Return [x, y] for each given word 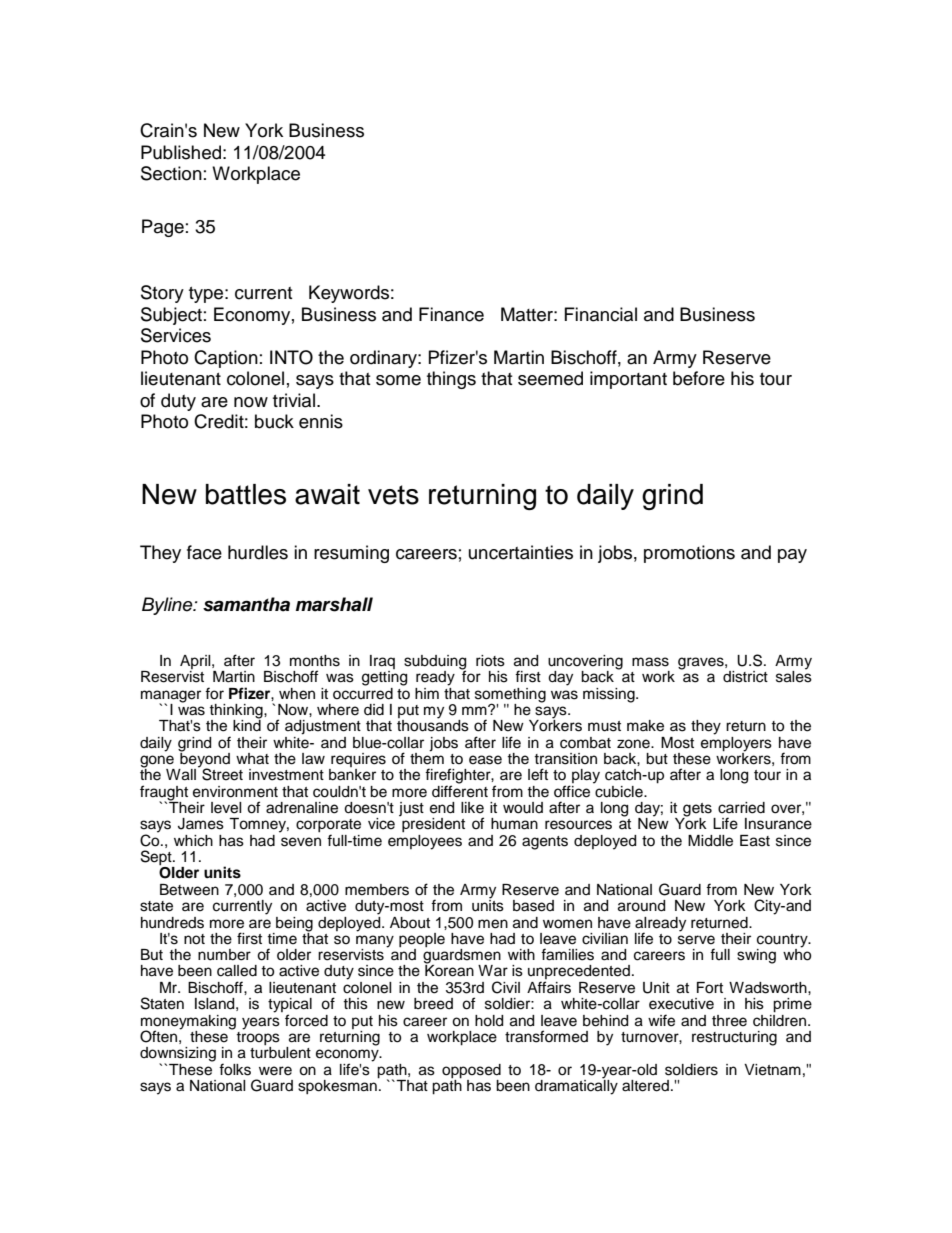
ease [485, 760]
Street [221, 773]
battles [246, 494]
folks [235, 1069]
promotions [689, 554]
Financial [601, 314]
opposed [471, 1071]
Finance [451, 314]
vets [393, 495]
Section [171, 173]
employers [736, 743]
